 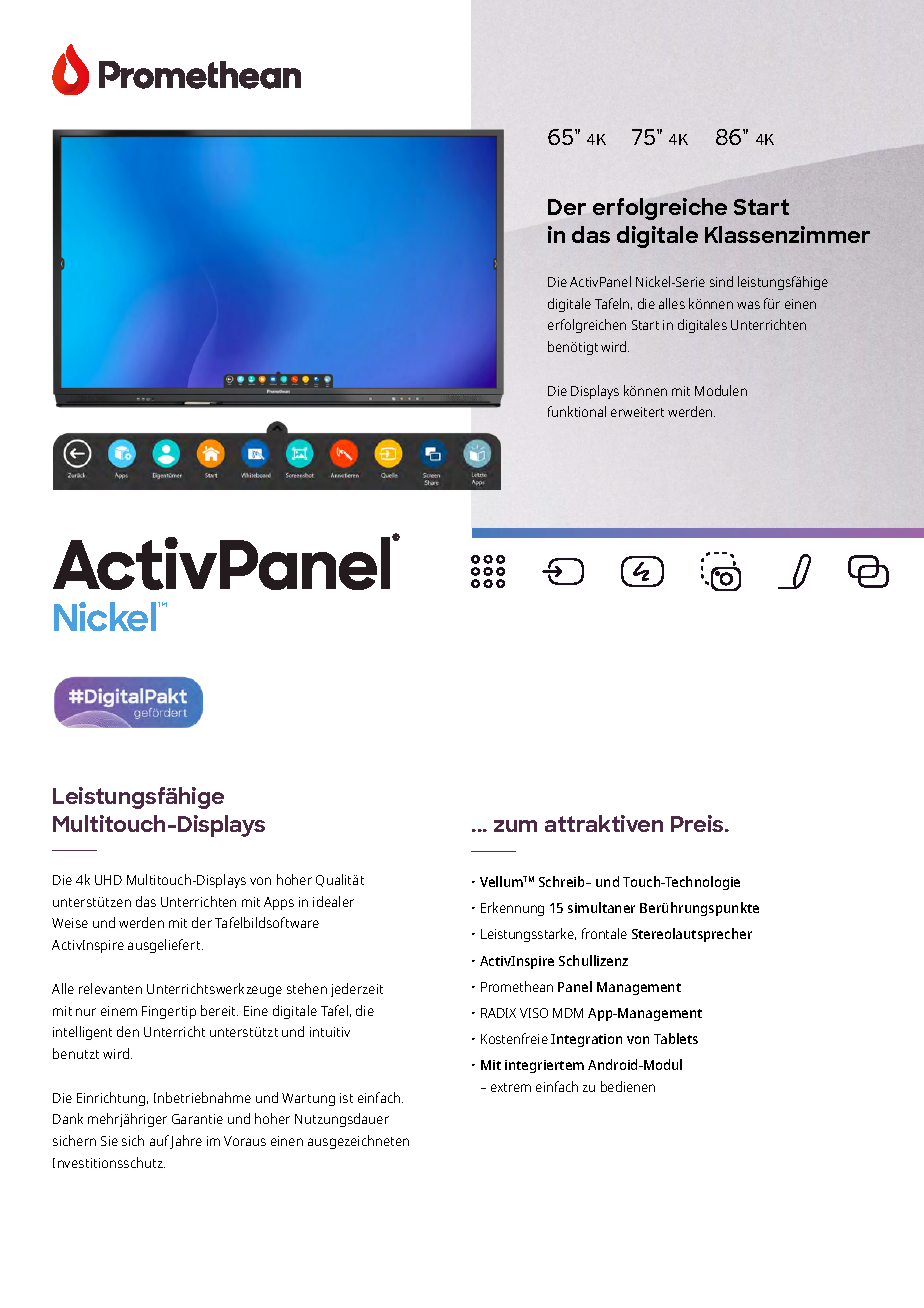 What do you see at coordinates (586, 1040) in the document?
I see `Integration` at bounding box center [586, 1040].
